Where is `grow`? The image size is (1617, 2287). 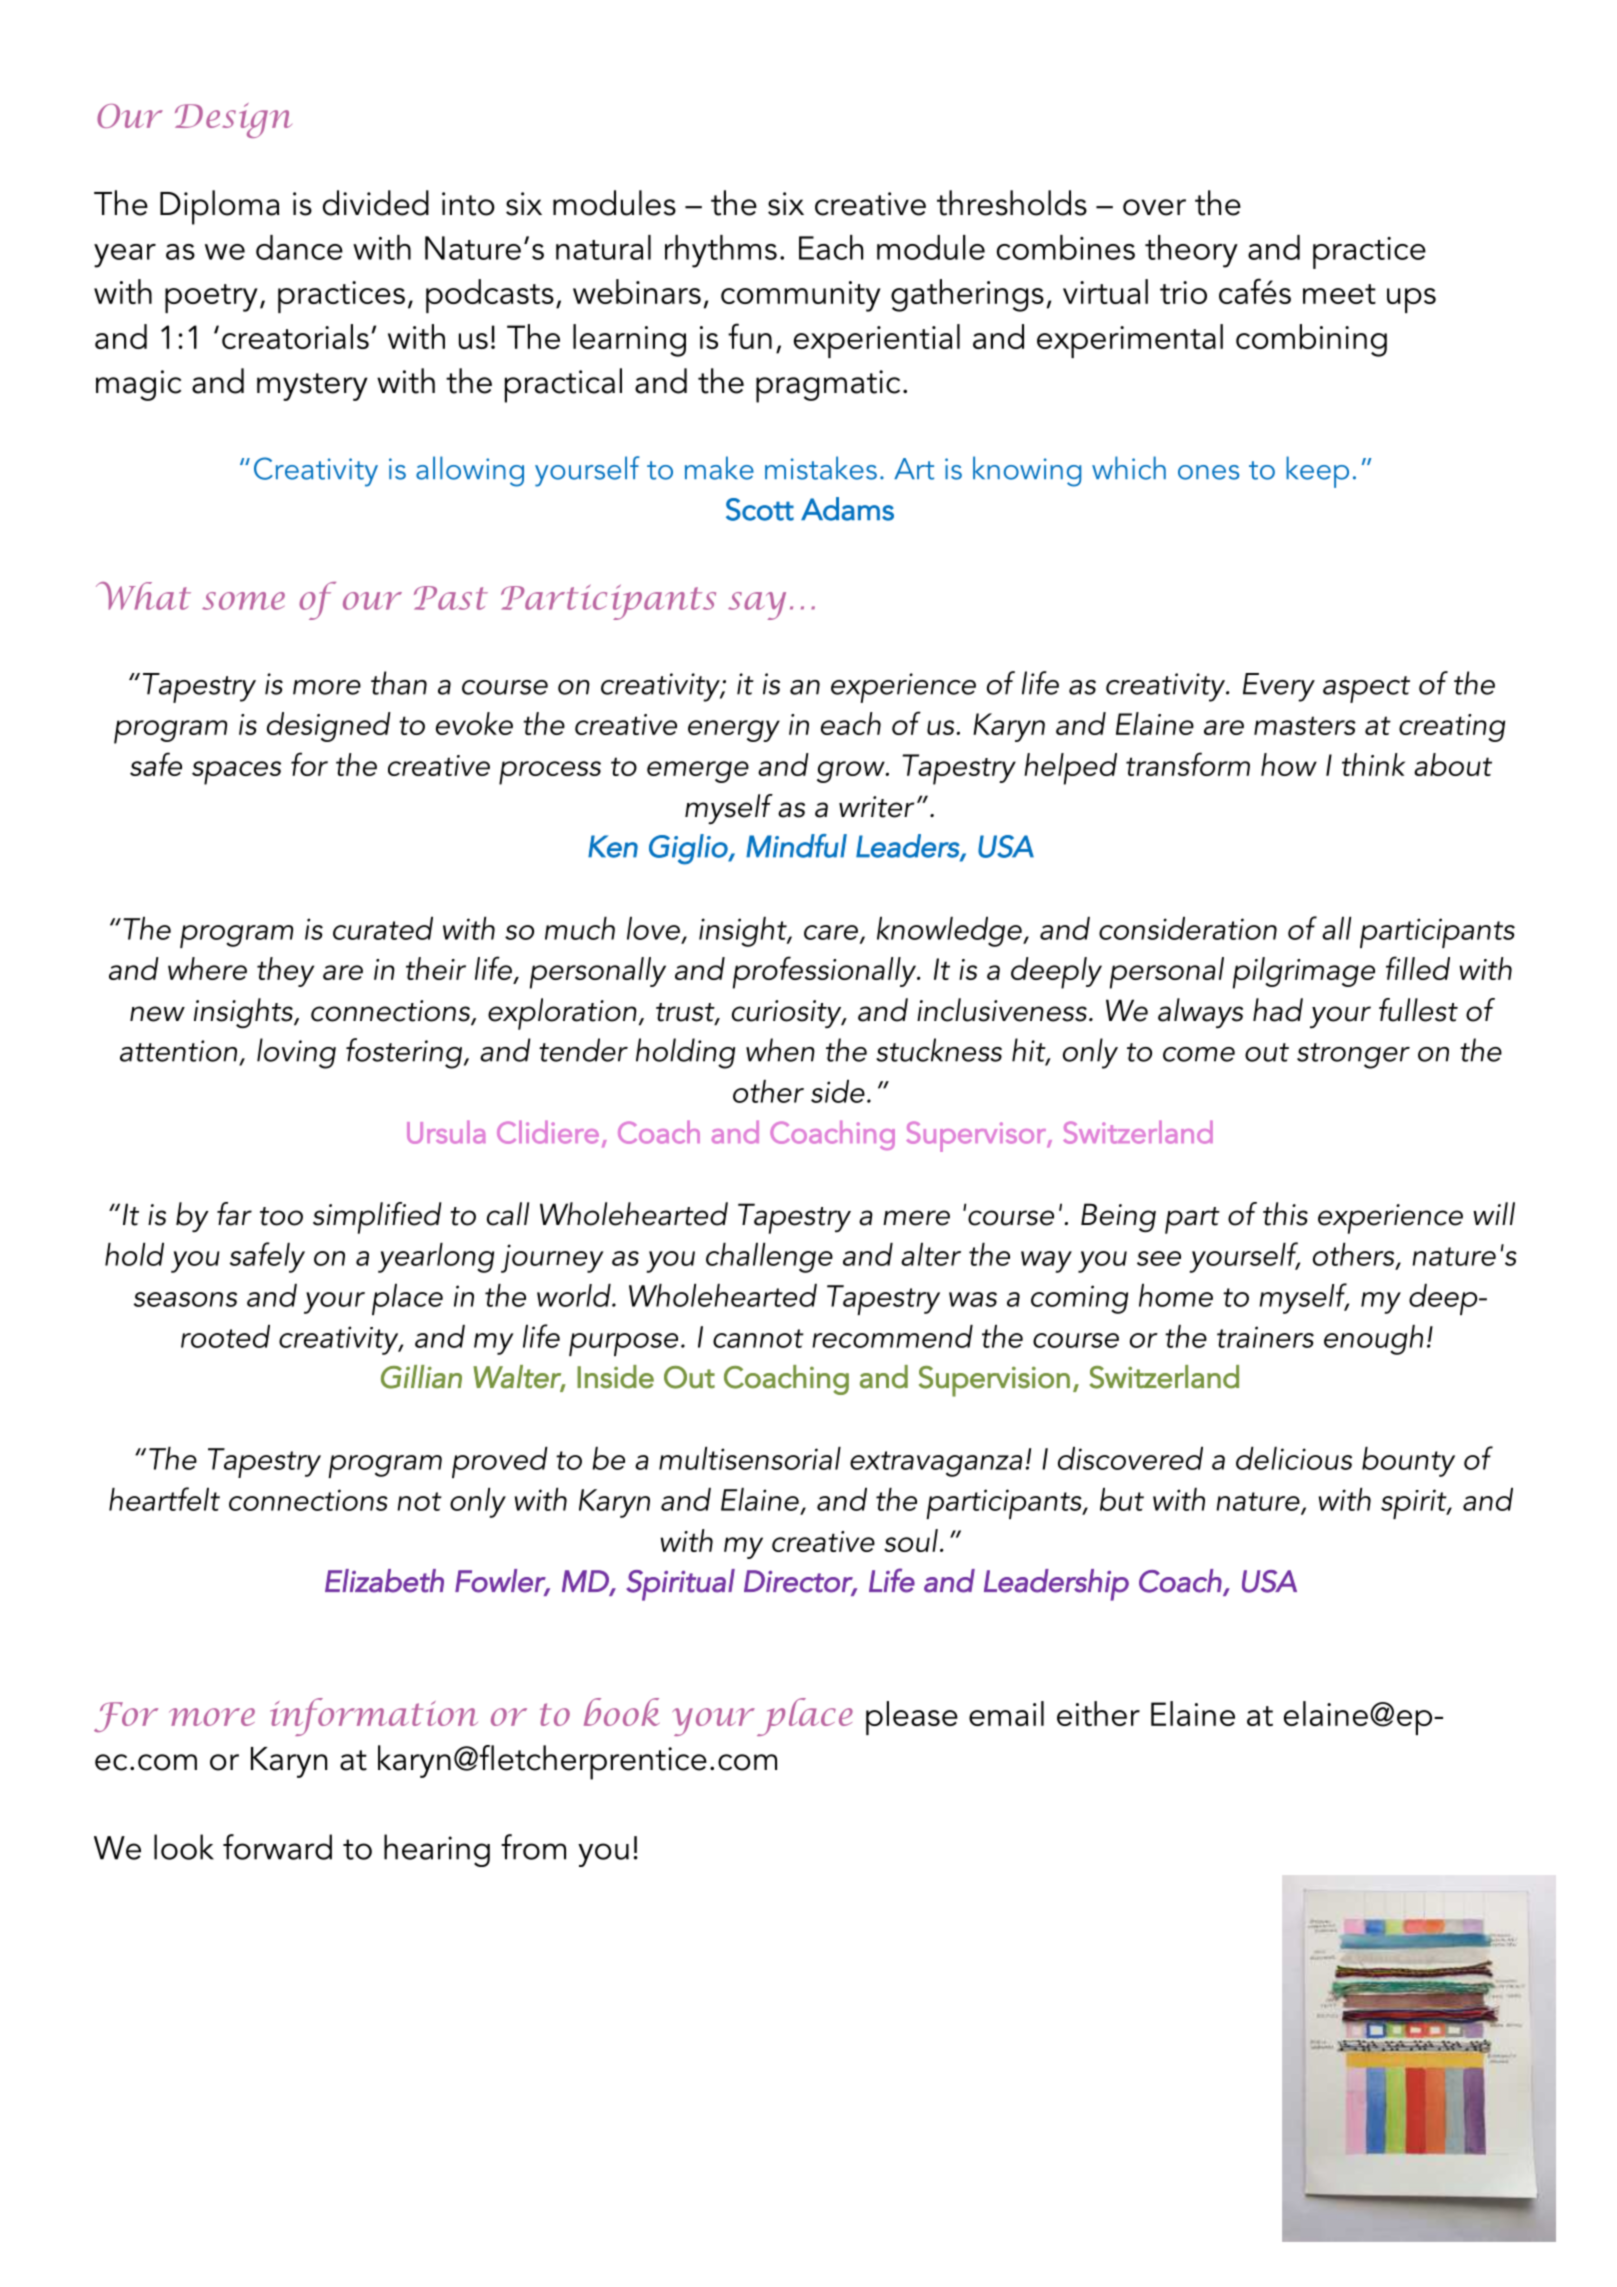
grow is located at coordinates (852, 772).
